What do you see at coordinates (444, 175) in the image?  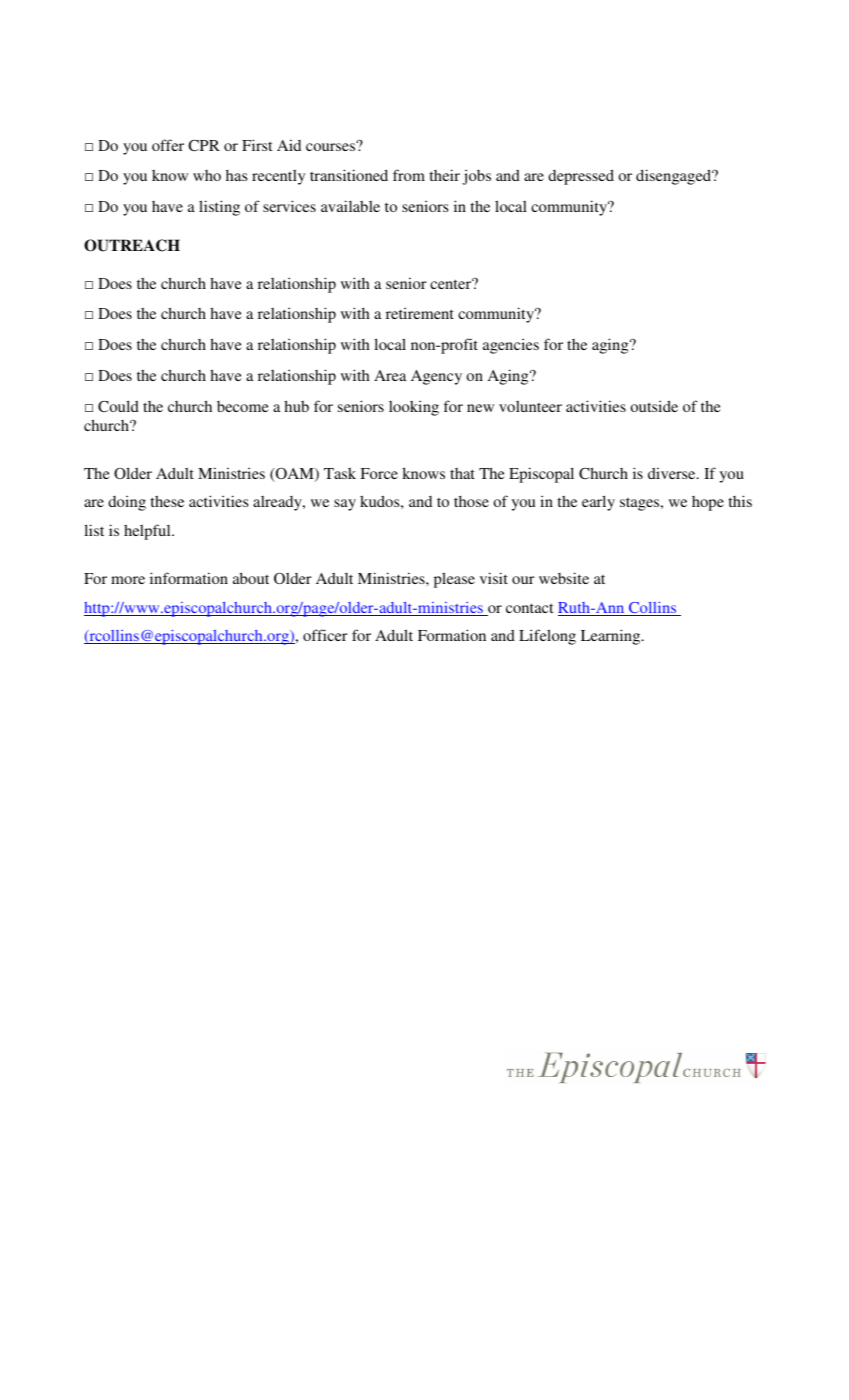 I see `their` at bounding box center [444, 175].
